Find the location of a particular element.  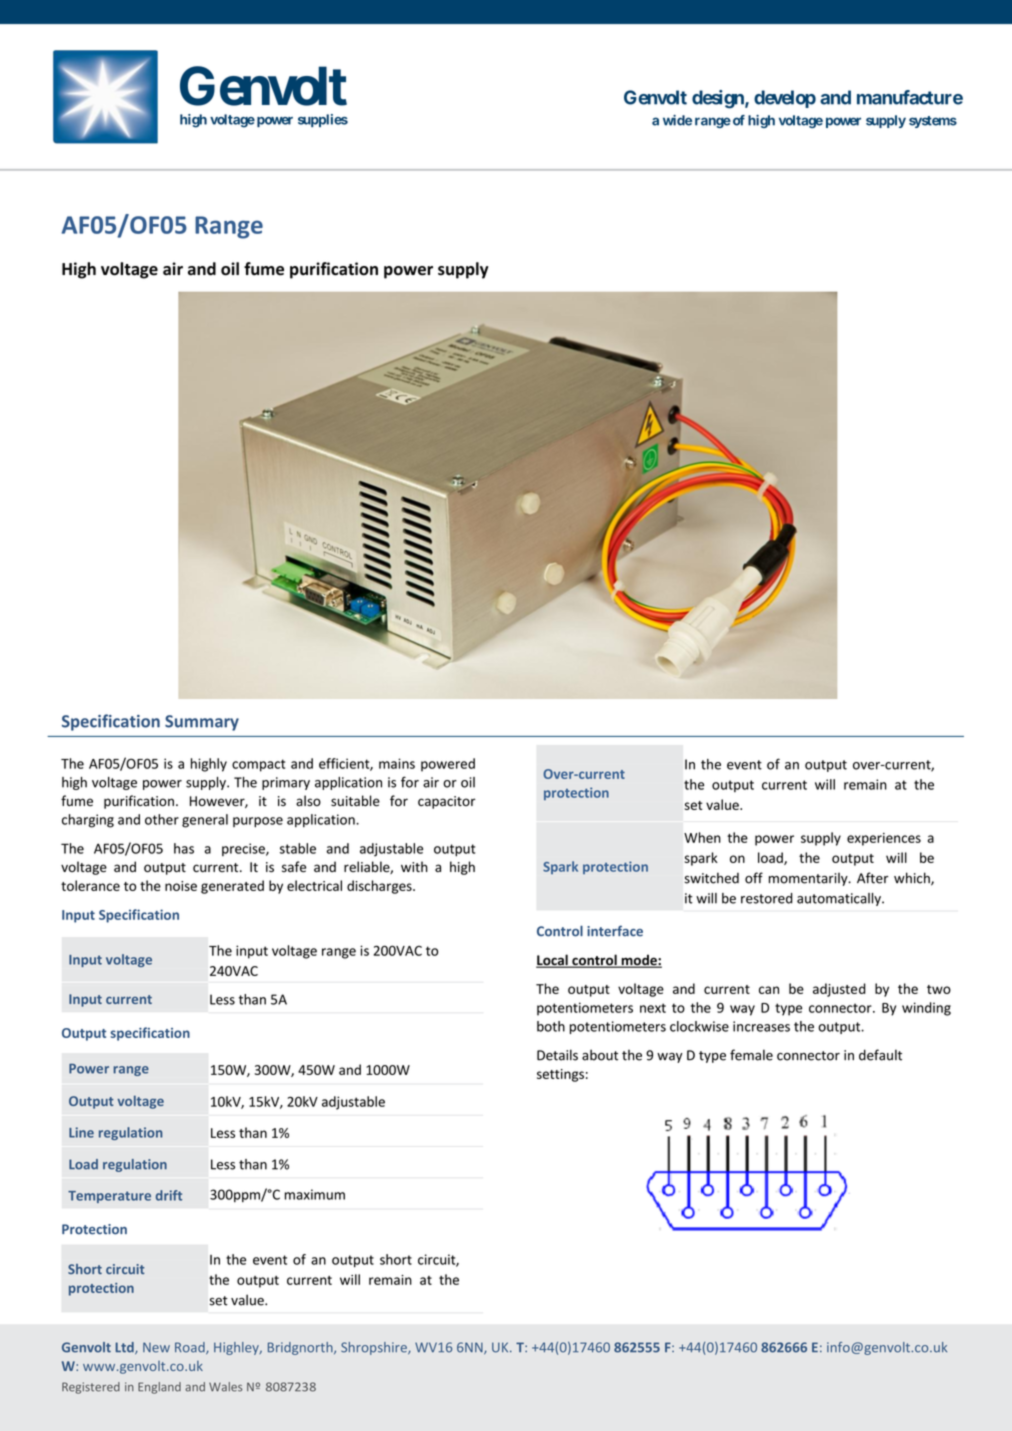

capacitor is located at coordinates (447, 802).
